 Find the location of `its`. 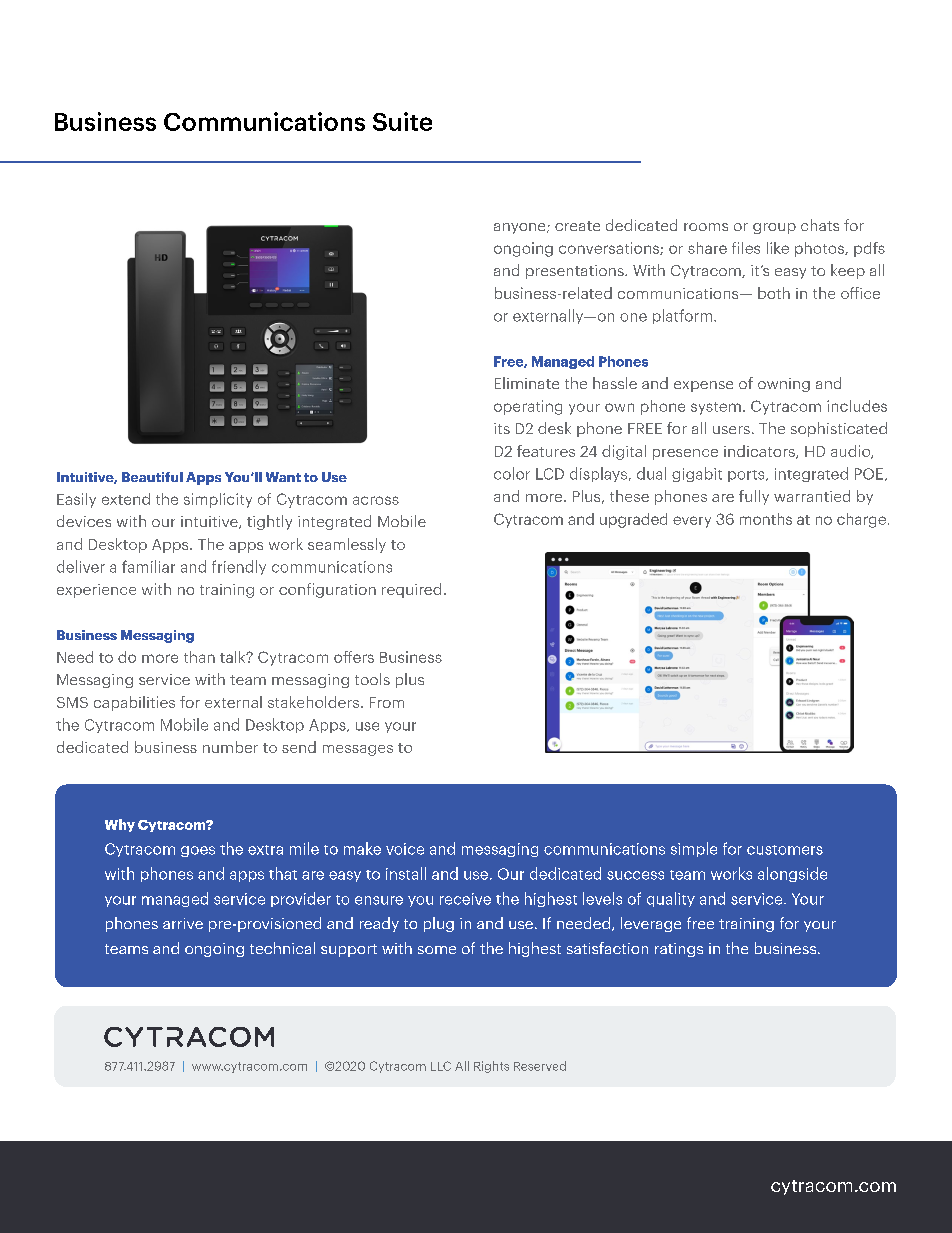

its is located at coordinates (502, 428).
